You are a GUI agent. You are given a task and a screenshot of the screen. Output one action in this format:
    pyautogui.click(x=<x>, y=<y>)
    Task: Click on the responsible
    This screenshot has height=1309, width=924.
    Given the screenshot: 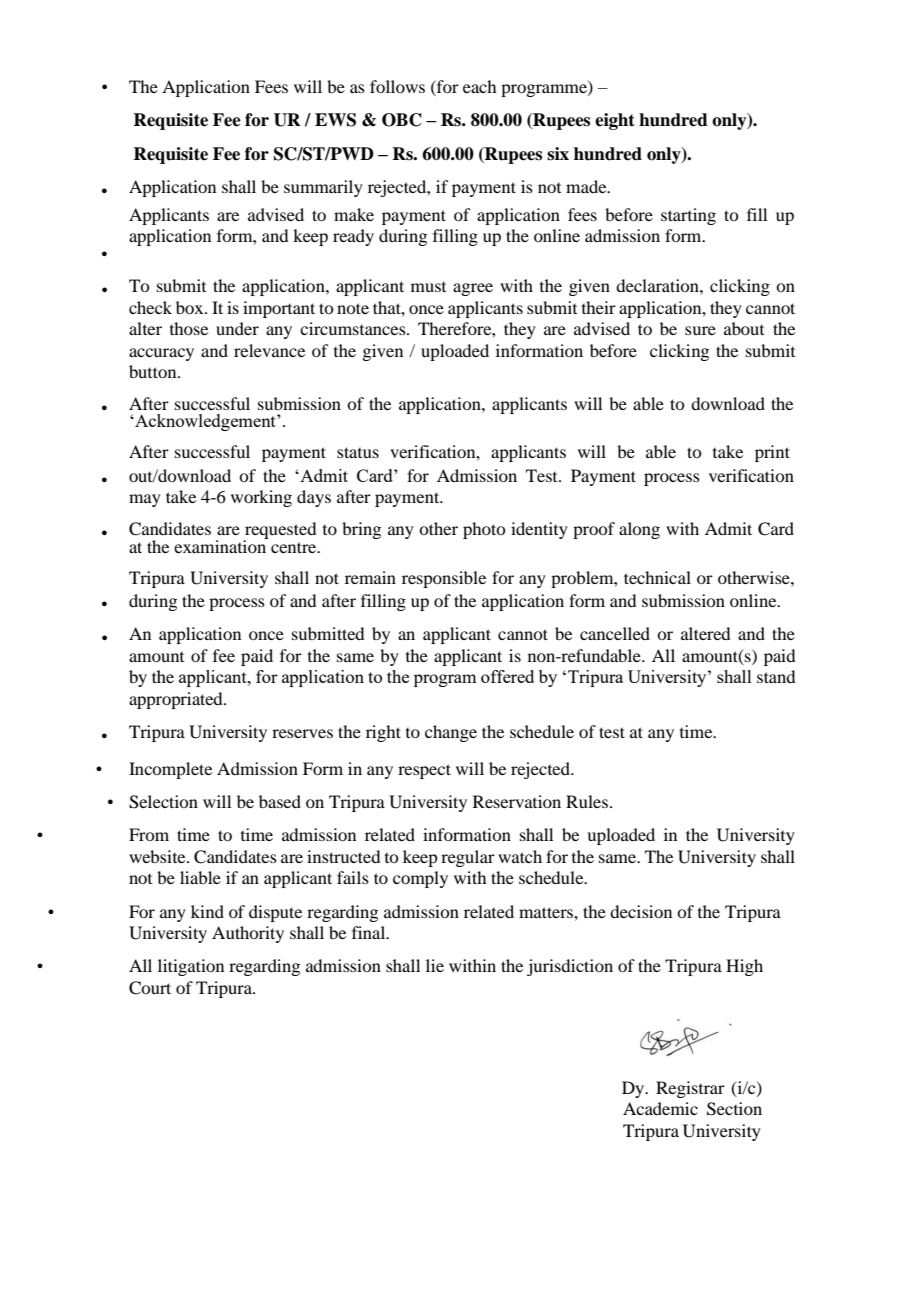 What is the action you would take?
    pyautogui.click(x=444, y=579)
